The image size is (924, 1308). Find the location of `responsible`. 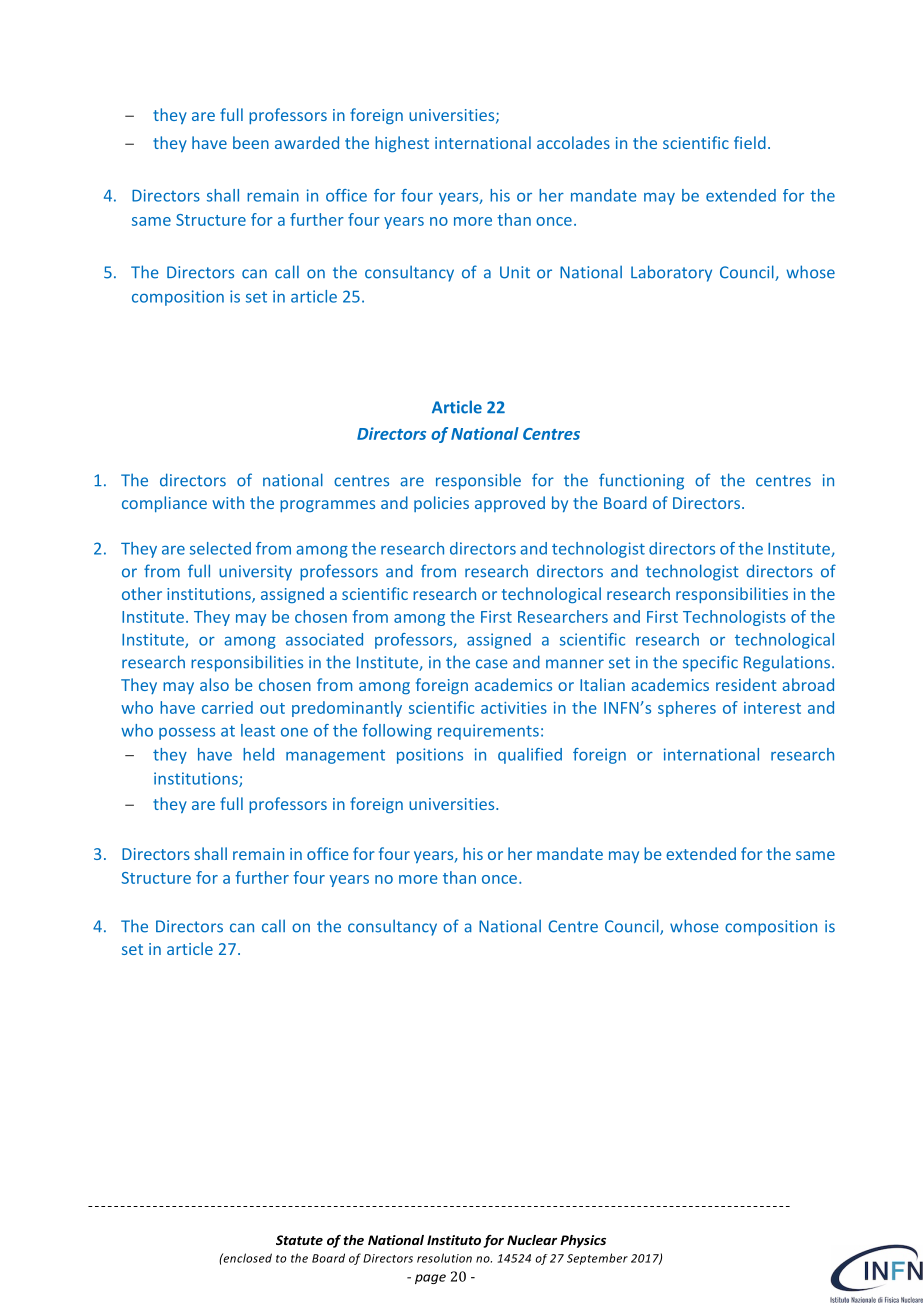

responsible is located at coordinates (478, 481).
